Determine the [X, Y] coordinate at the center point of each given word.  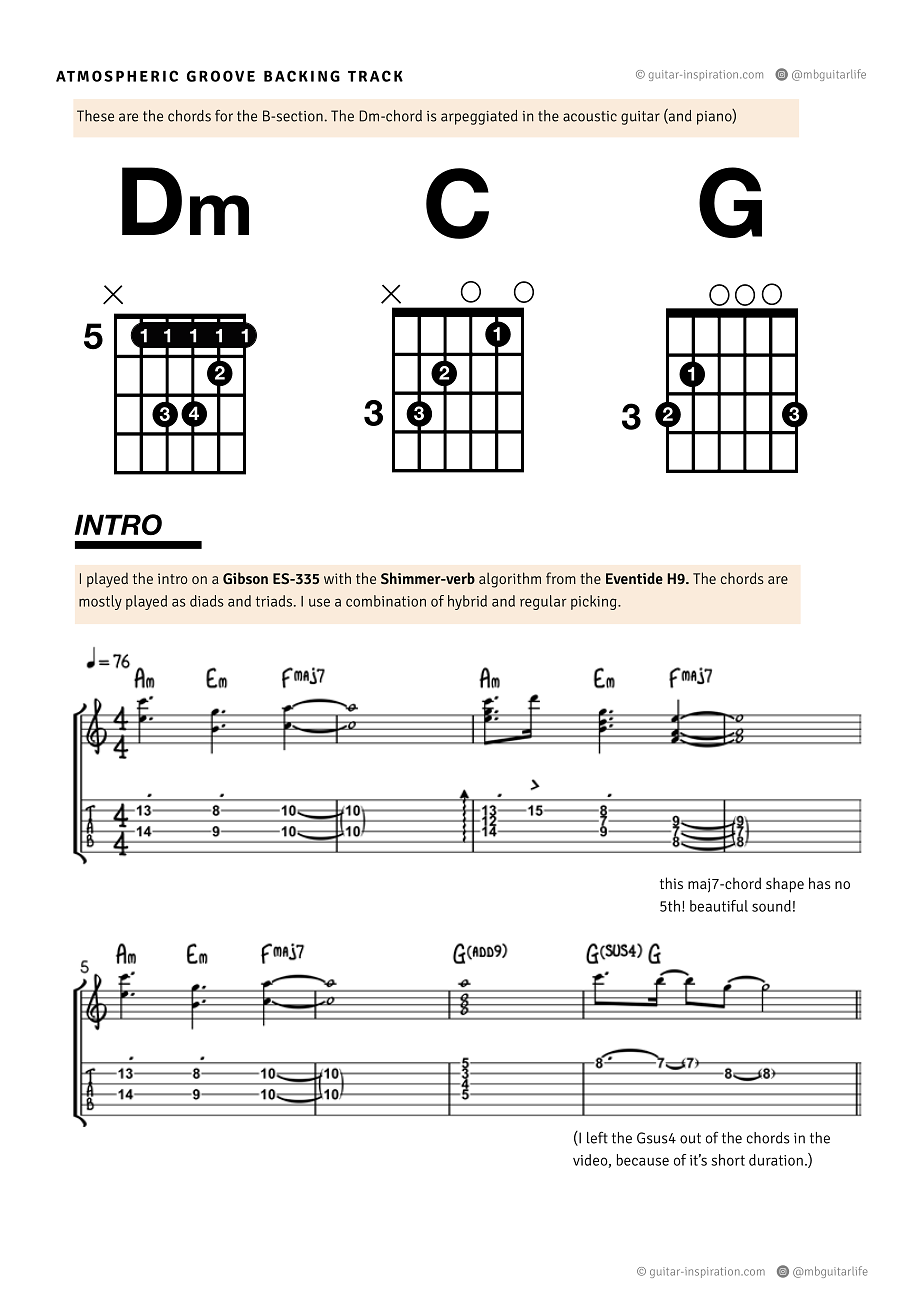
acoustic [590, 116]
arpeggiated [479, 117]
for [224, 116]
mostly [100, 602]
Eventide [634, 578]
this [671, 883]
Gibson [245, 578]
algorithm [510, 580]
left [597, 1137]
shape [785, 885]
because [643, 1160]
